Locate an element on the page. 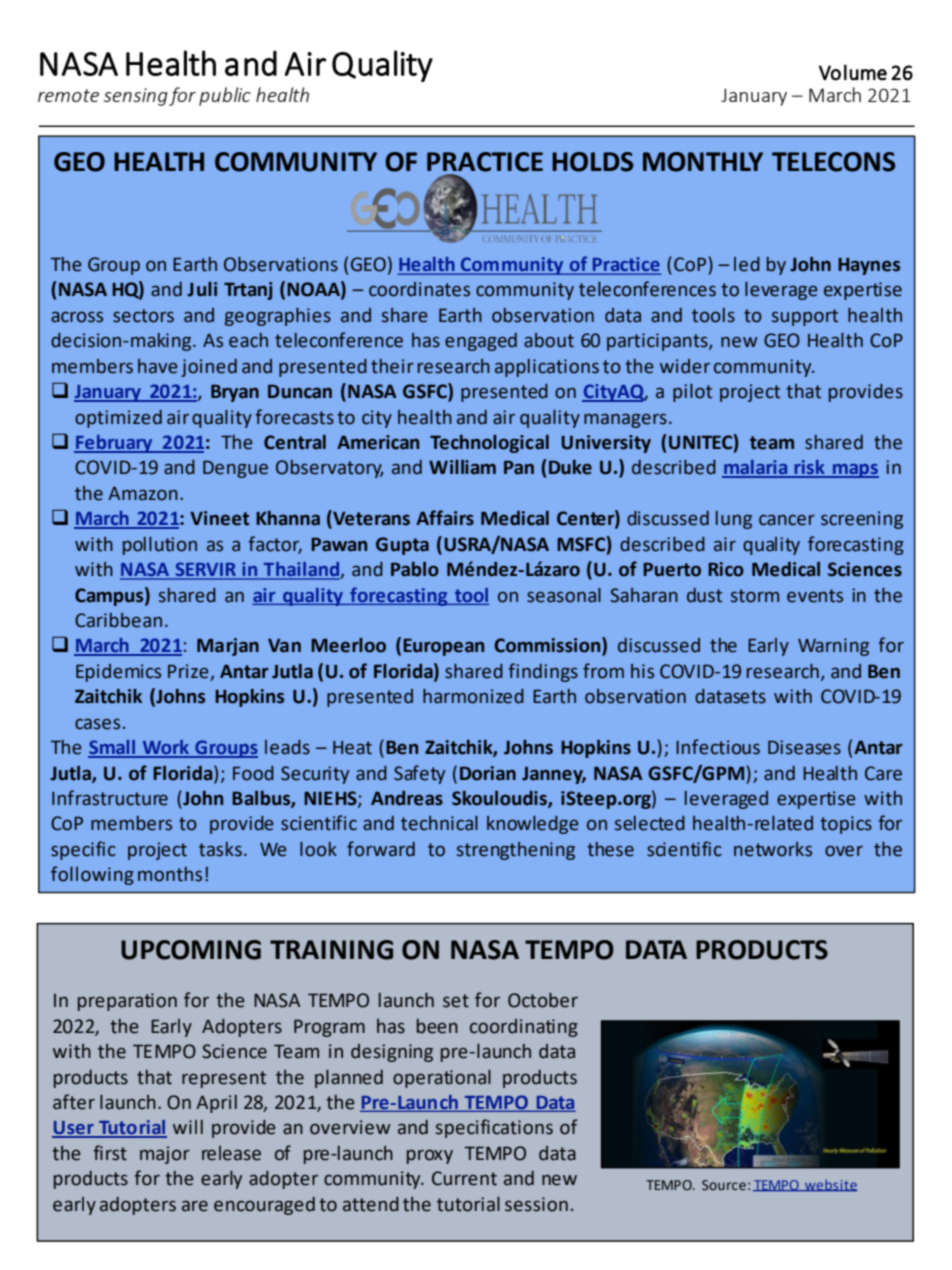  risk is located at coordinates (809, 468).
